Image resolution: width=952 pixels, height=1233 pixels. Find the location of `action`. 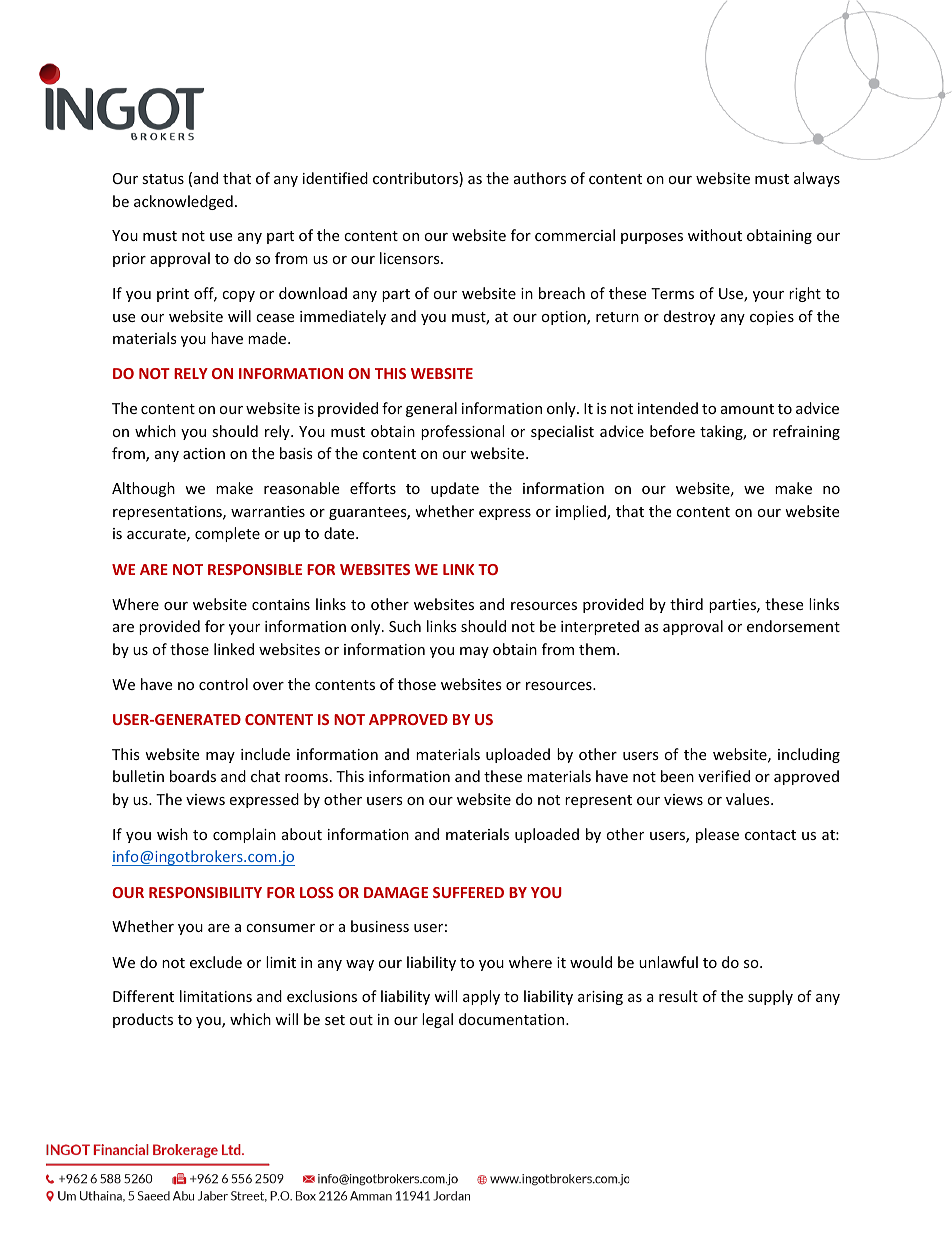

action is located at coordinates (204, 453).
